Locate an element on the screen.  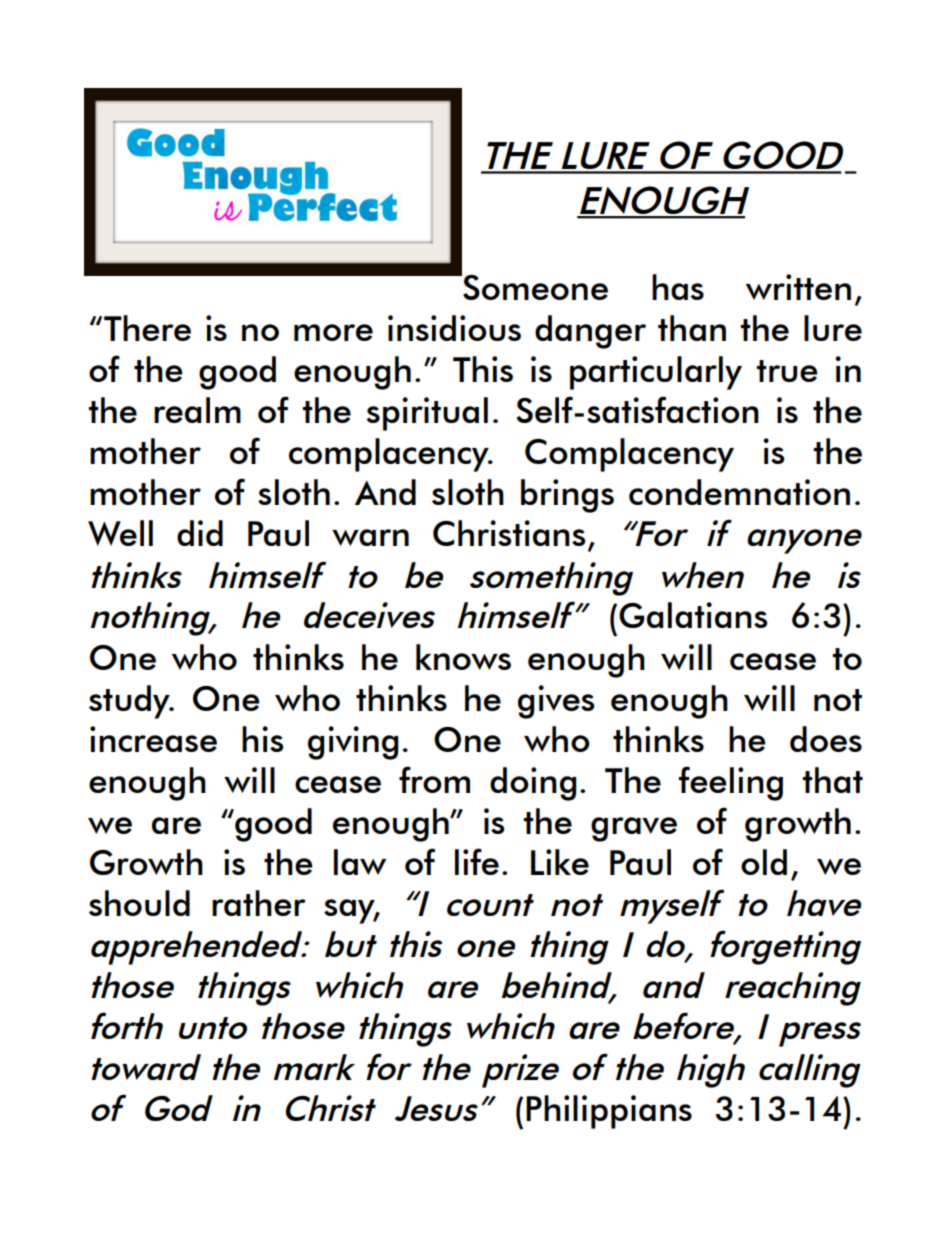
insidious is located at coordinates (454, 328).
